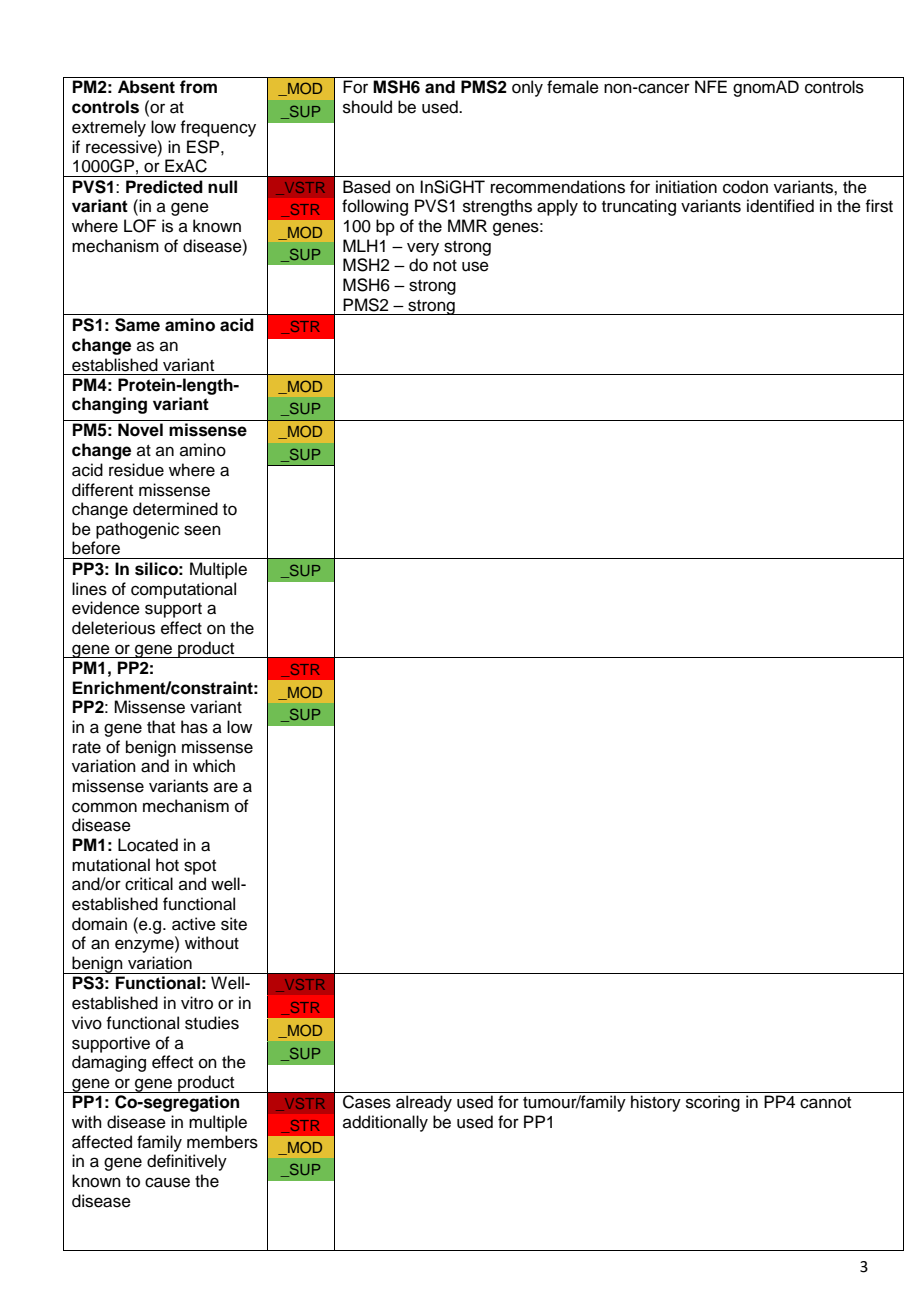 The image size is (924, 1309). I want to click on frequency, so click(218, 128).
